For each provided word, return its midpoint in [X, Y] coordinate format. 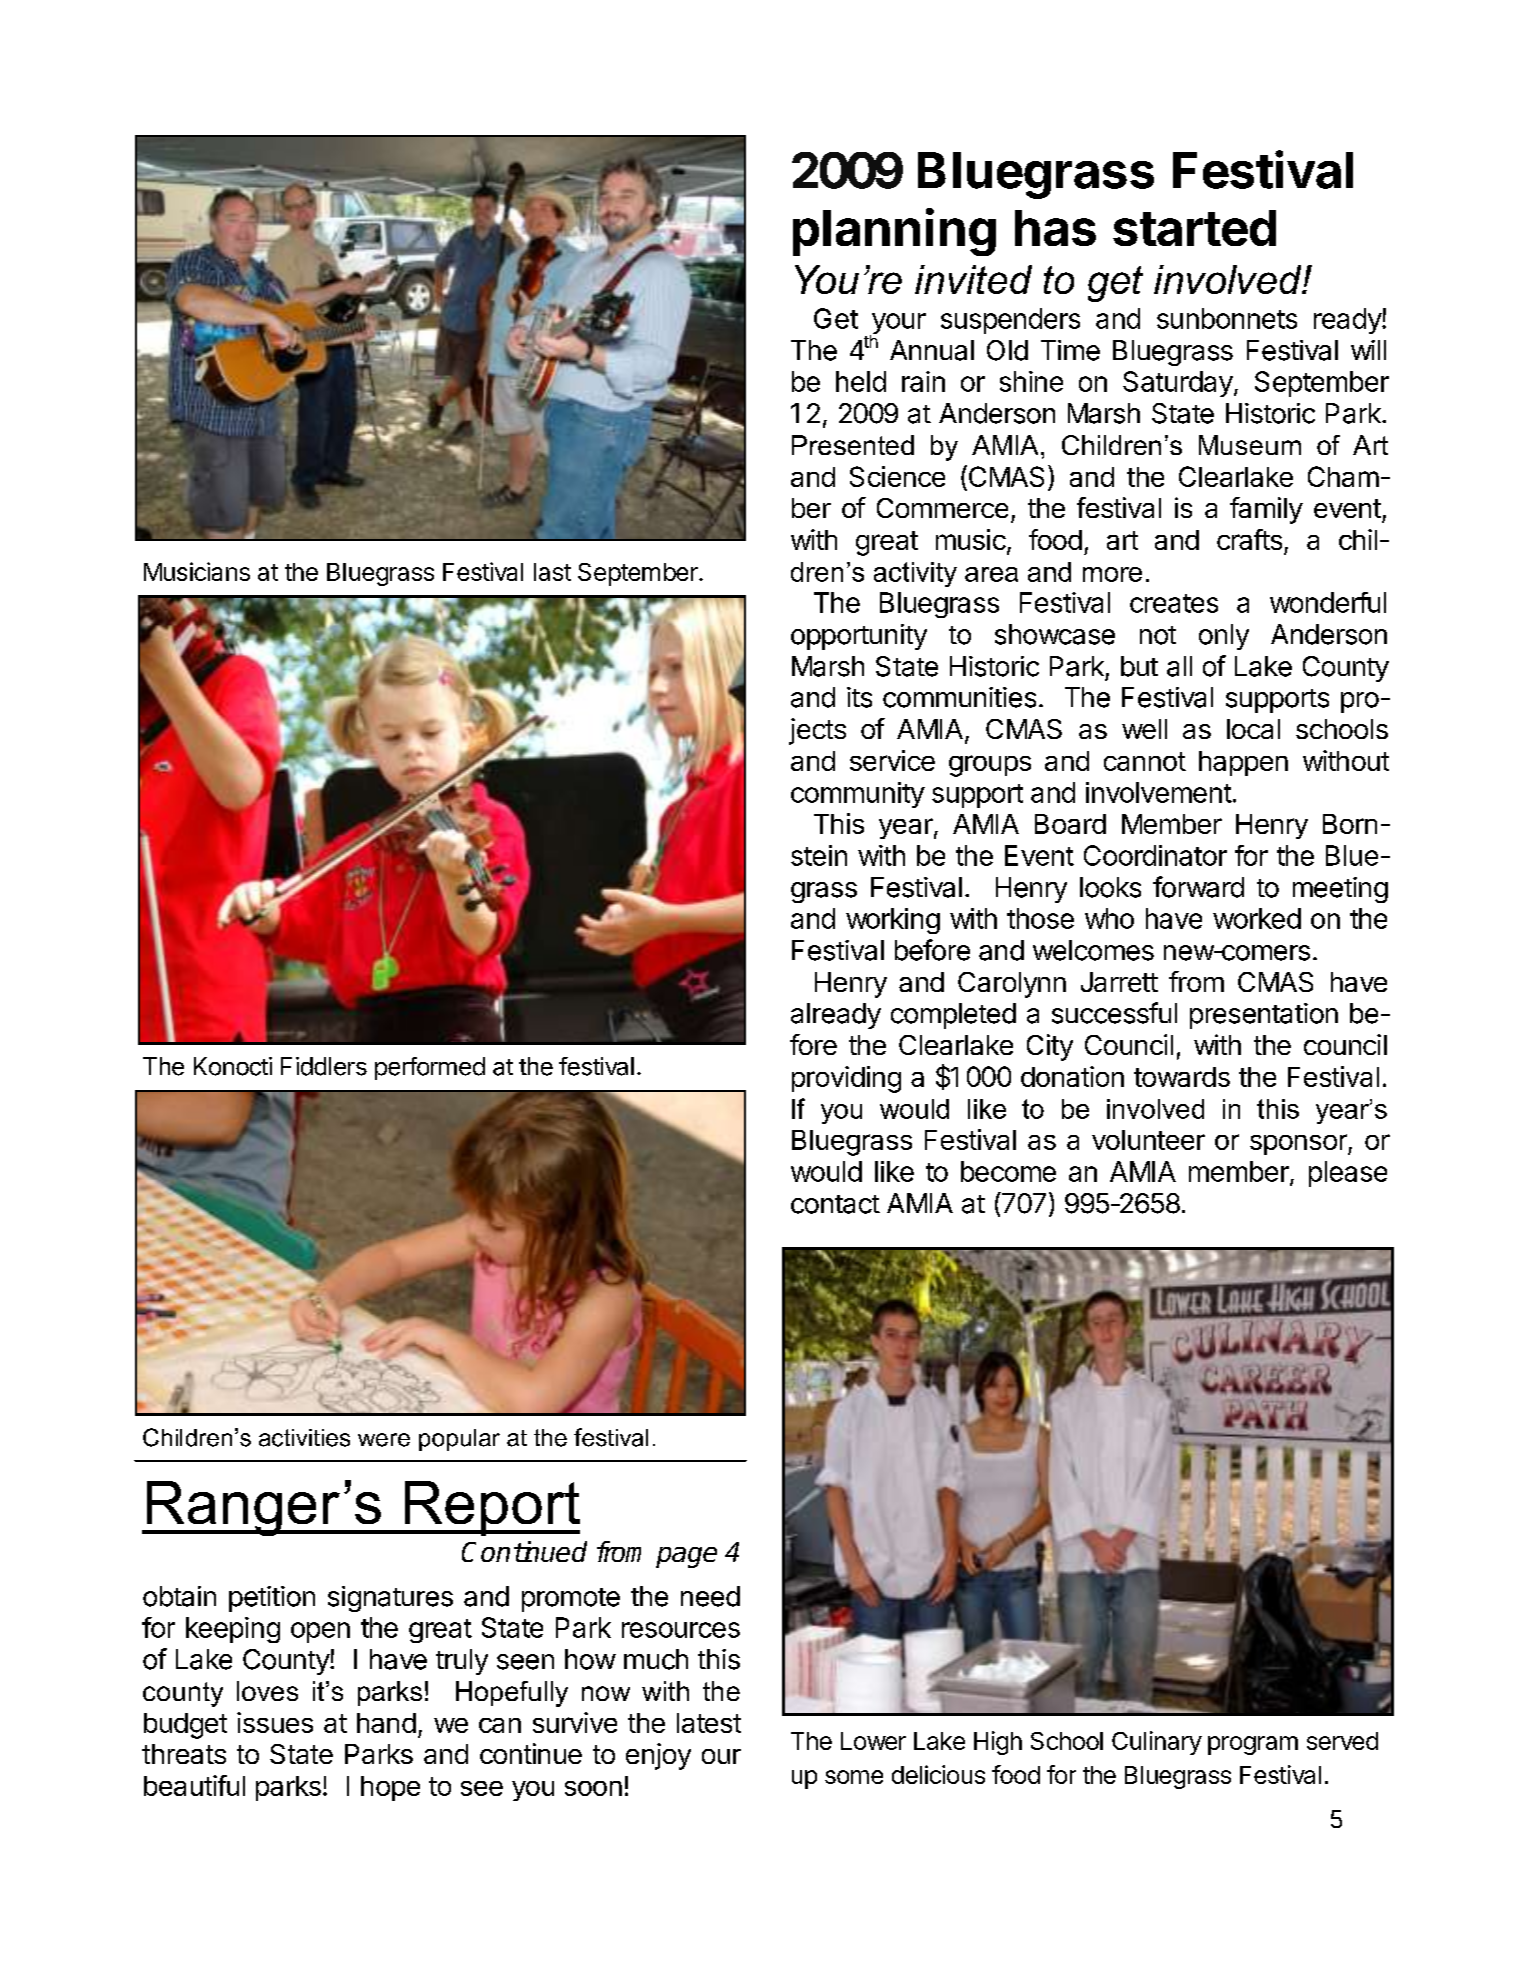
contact [835, 1204]
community [858, 795]
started [1194, 228]
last [552, 572]
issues [275, 1722]
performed [430, 1068]
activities [304, 1438]
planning [894, 232]
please [1348, 1174]
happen [1243, 763]
